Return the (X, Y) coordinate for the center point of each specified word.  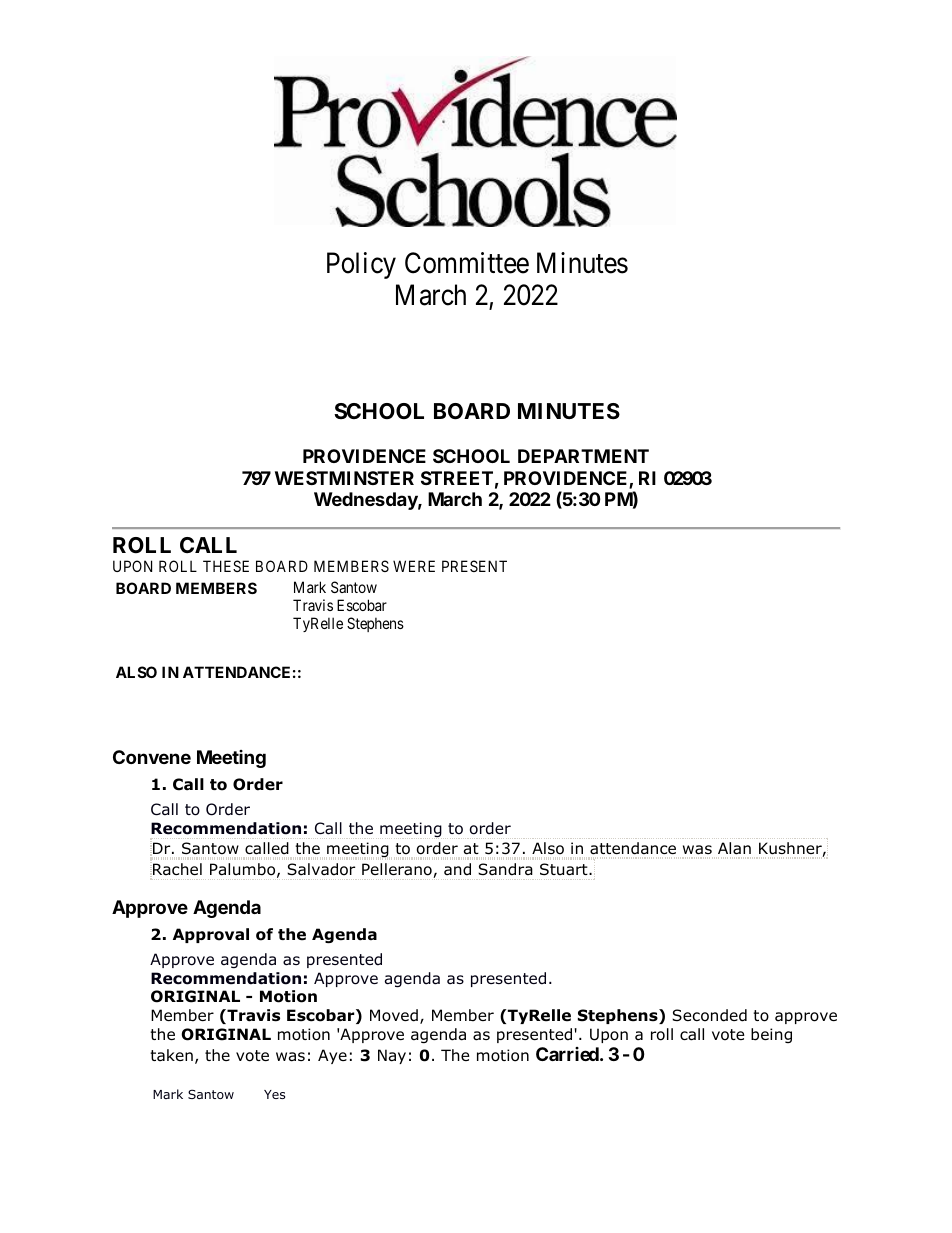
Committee (467, 263)
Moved (394, 1015)
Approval (211, 935)
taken (171, 1055)
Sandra (505, 869)
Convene (152, 757)
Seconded (709, 1015)
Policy (361, 265)
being (771, 1035)
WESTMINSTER (344, 478)
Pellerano (398, 870)
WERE (414, 566)
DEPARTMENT (583, 456)
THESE (226, 566)
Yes (274, 1094)
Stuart (565, 869)
